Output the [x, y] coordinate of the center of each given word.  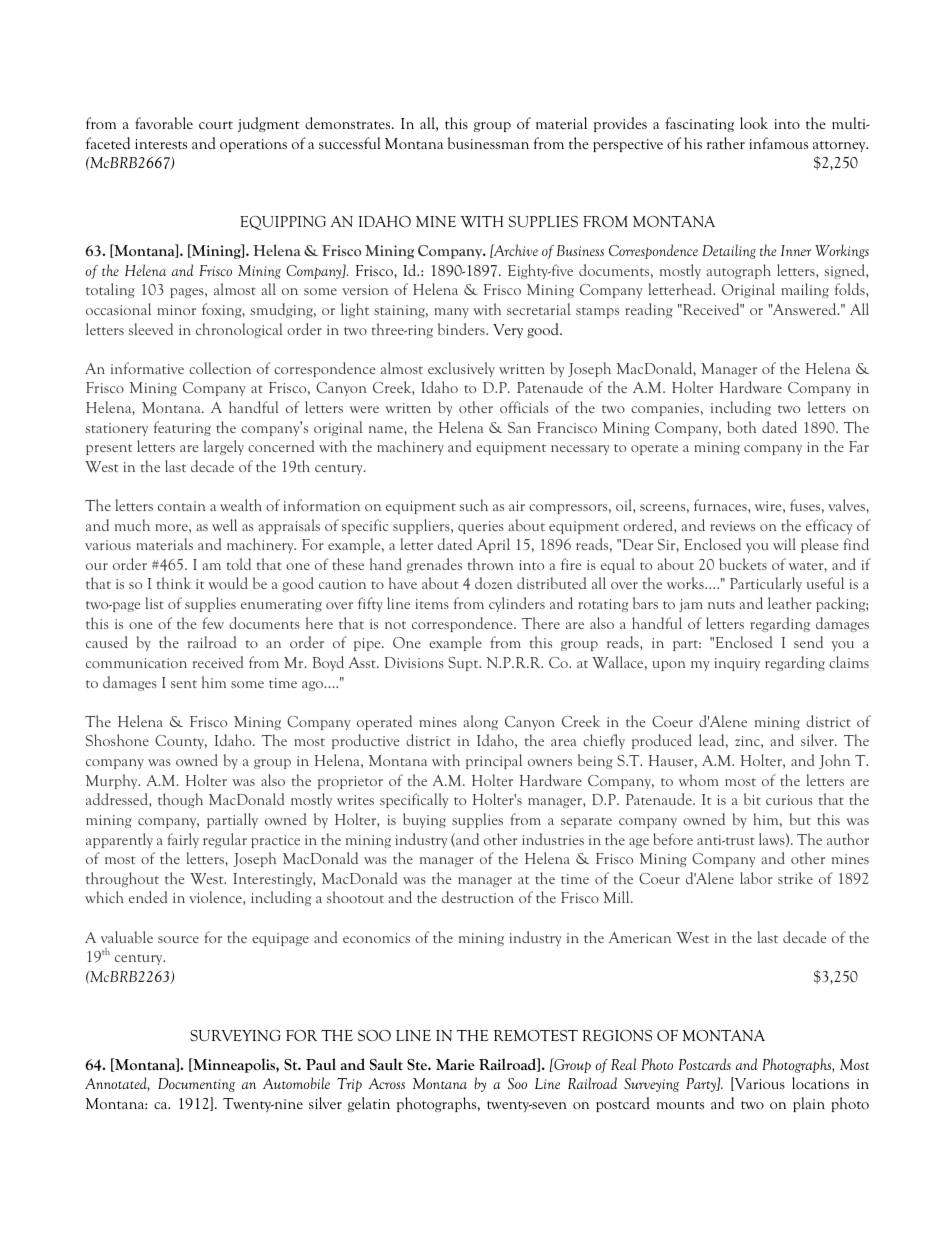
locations [820, 1083]
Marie [455, 1064]
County [181, 742]
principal [494, 761]
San [519, 427]
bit [752, 799]
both [741, 427]
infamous [779, 143]
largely [224, 447]
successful [350, 143]
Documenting [196, 1085]
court [216, 125]
